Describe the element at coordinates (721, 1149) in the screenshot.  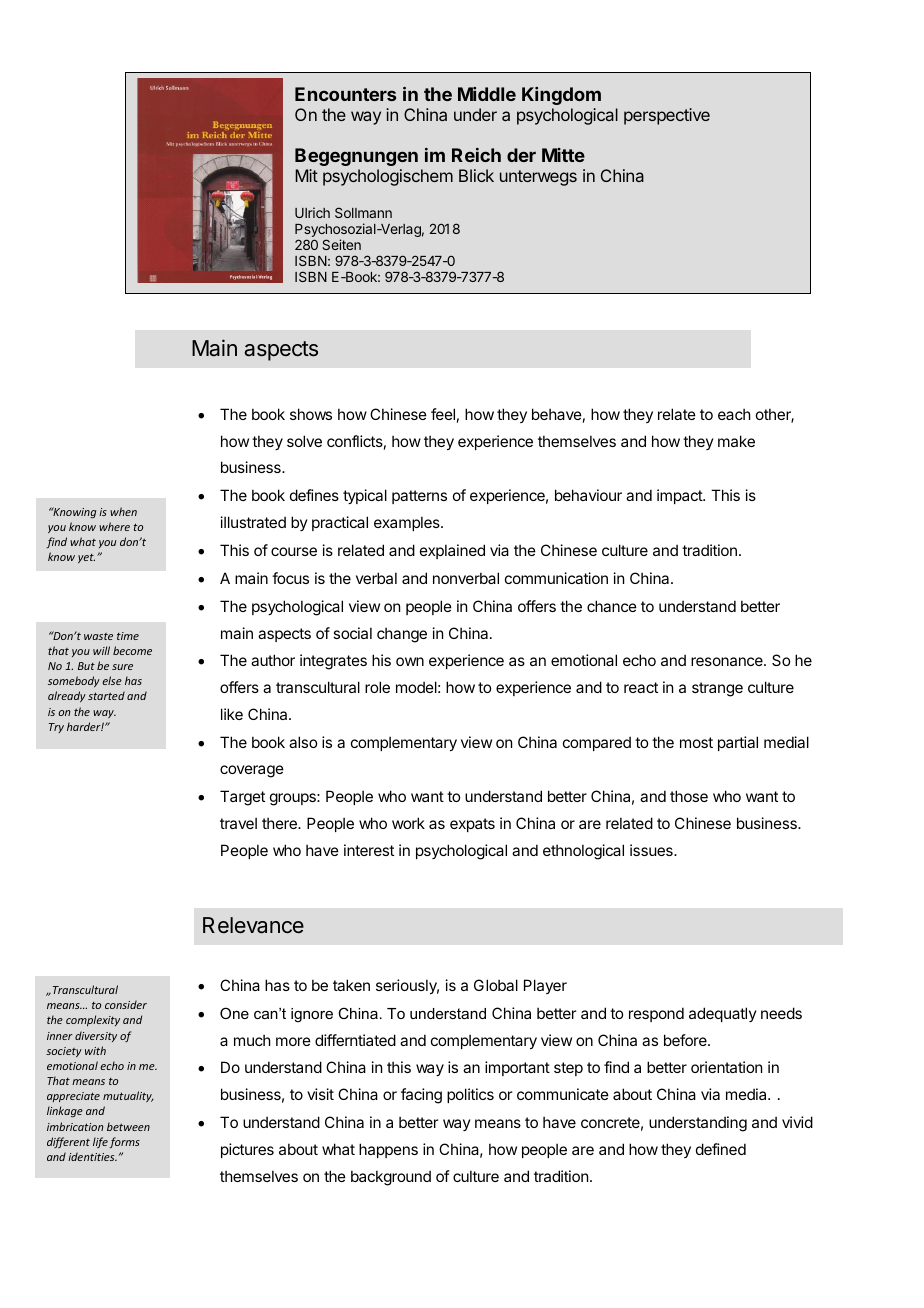
I see `defined` at that location.
